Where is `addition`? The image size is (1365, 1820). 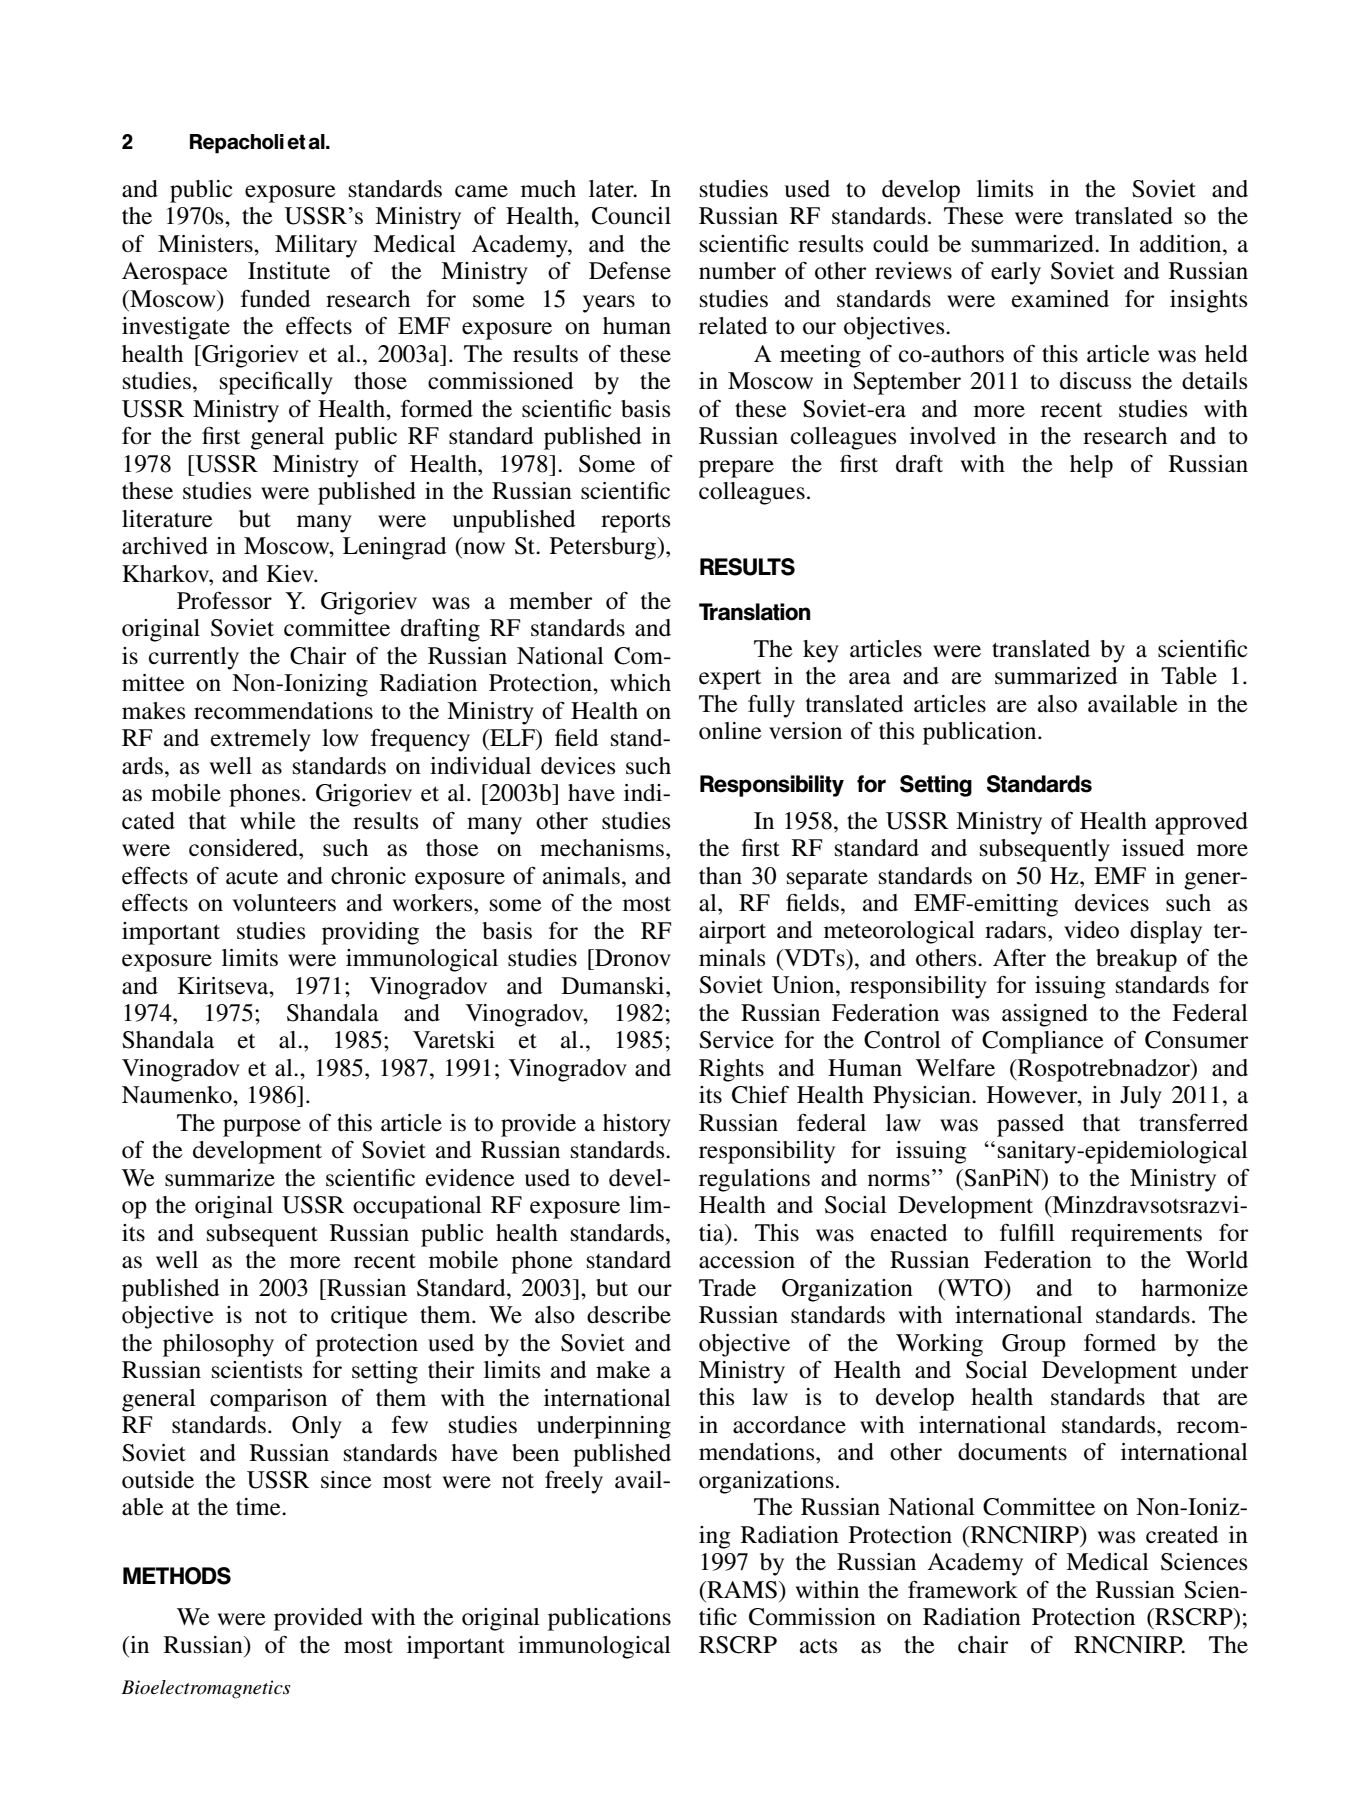
addition is located at coordinates (1182, 244).
